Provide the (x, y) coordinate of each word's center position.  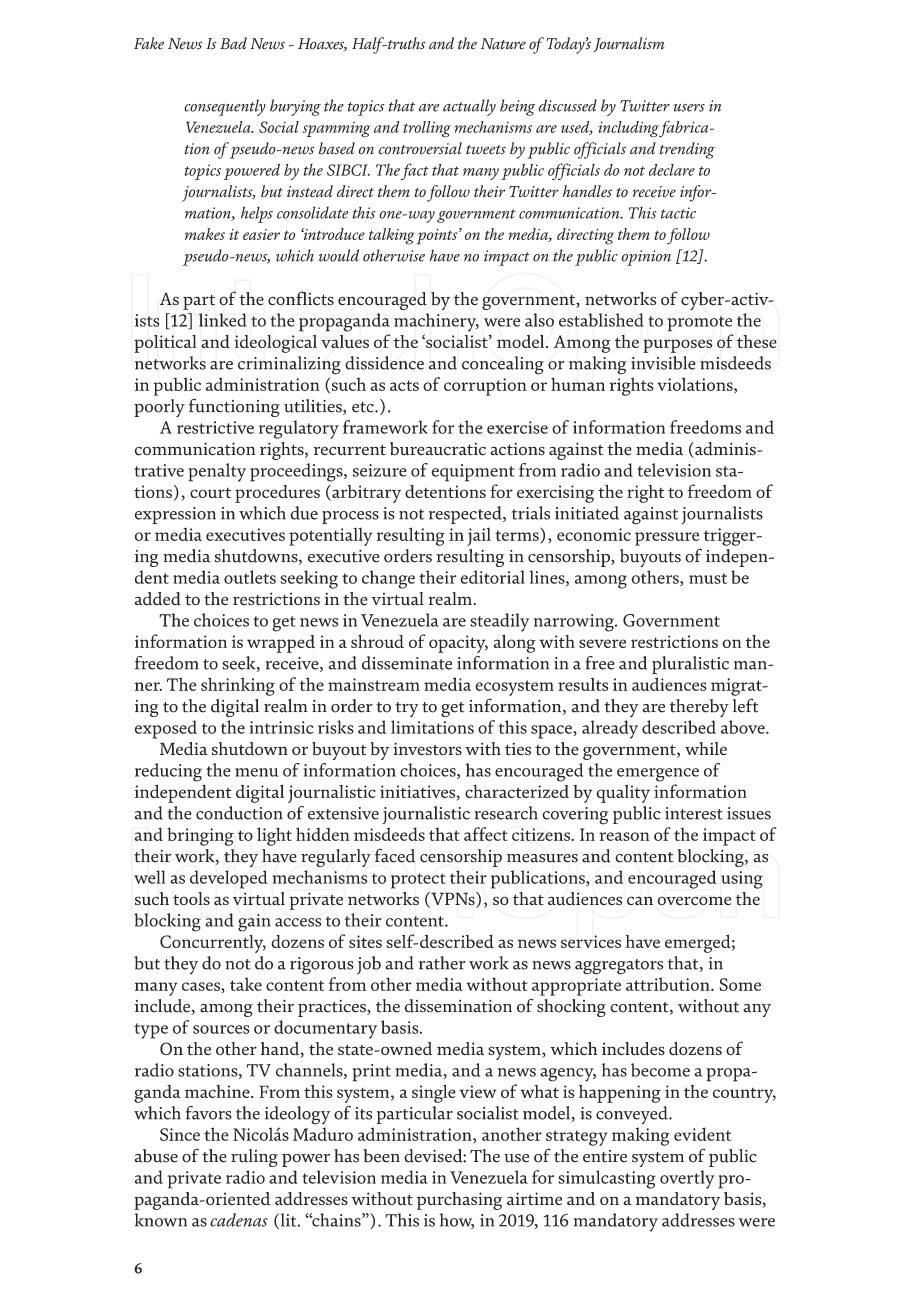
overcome (695, 901)
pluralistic (690, 665)
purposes (678, 346)
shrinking (238, 686)
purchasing (459, 1201)
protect (418, 881)
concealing (503, 365)
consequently (225, 107)
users (689, 108)
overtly (687, 1179)
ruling (254, 1158)
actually (469, 107)
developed (229, 879)
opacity (458, 644)
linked (223, 320)
